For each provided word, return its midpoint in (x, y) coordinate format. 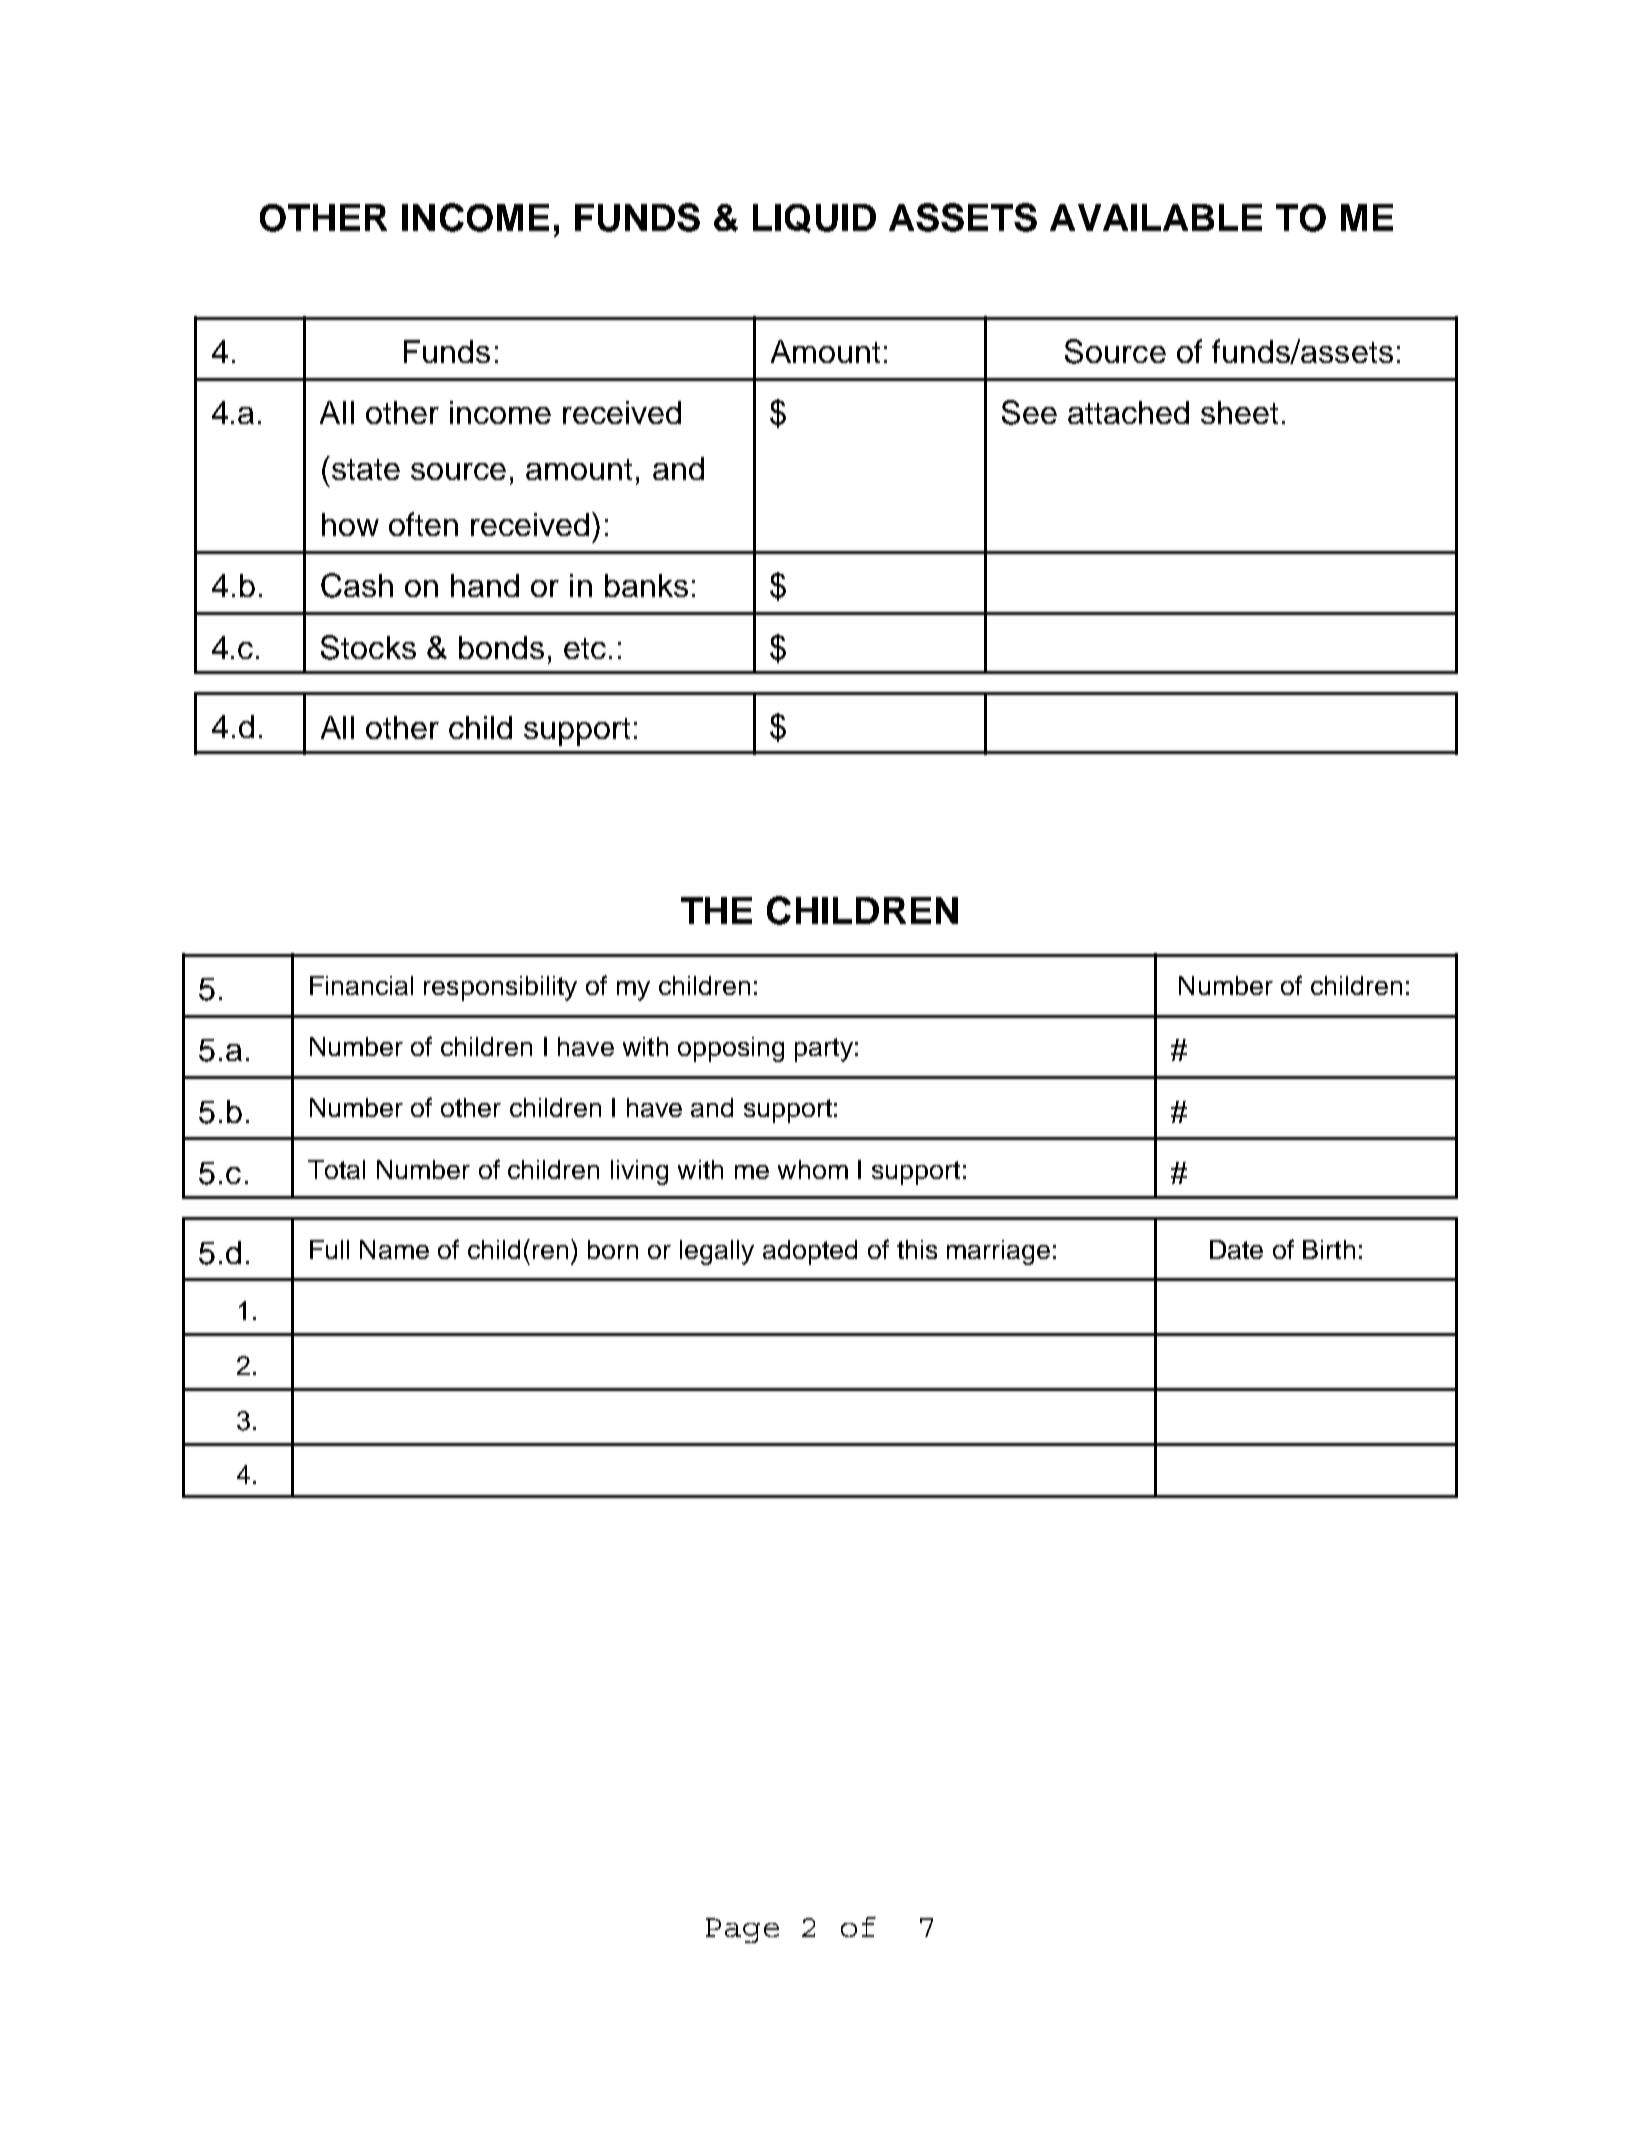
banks (646, 585)
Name (394, 1249)
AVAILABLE (1156, 217)
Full (329, 1249)
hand (485, 585)
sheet (1239, 412)
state (364, 468)
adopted (810, 1252)
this (917, 1249)
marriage (998, 1252)
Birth (1329, 1249)
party (824, 1050)
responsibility (500, 988)
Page (742, 1930)
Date (1236, 1249)
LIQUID (814, 218)
